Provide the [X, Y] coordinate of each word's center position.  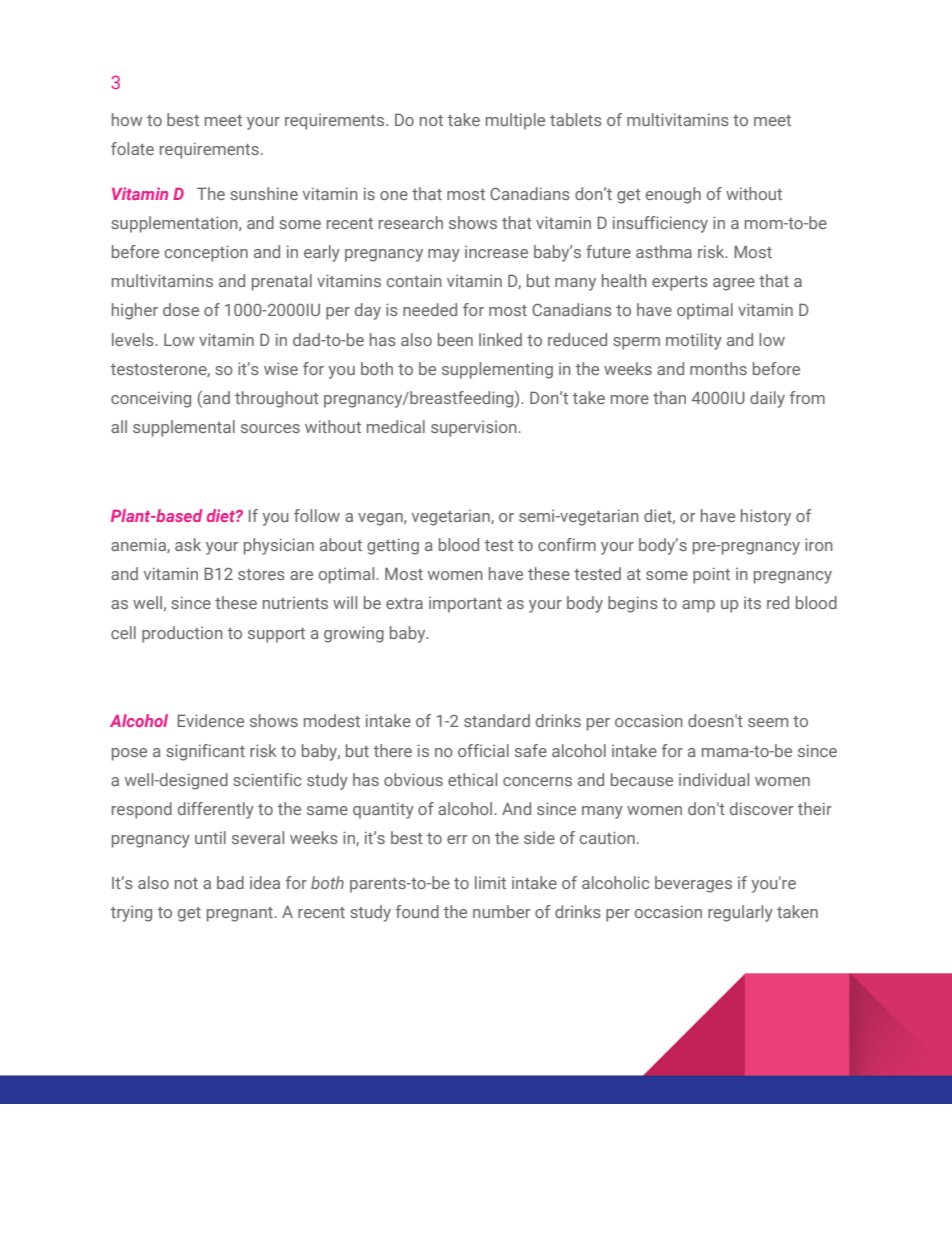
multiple [515, 121]
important [465, 604]
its [752, 602]
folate [132, 148]
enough [673, 195]
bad [230, 882]
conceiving [151, 399]
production [182, 634]
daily [767, 399]
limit [490, 882]
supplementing [497, 370]
